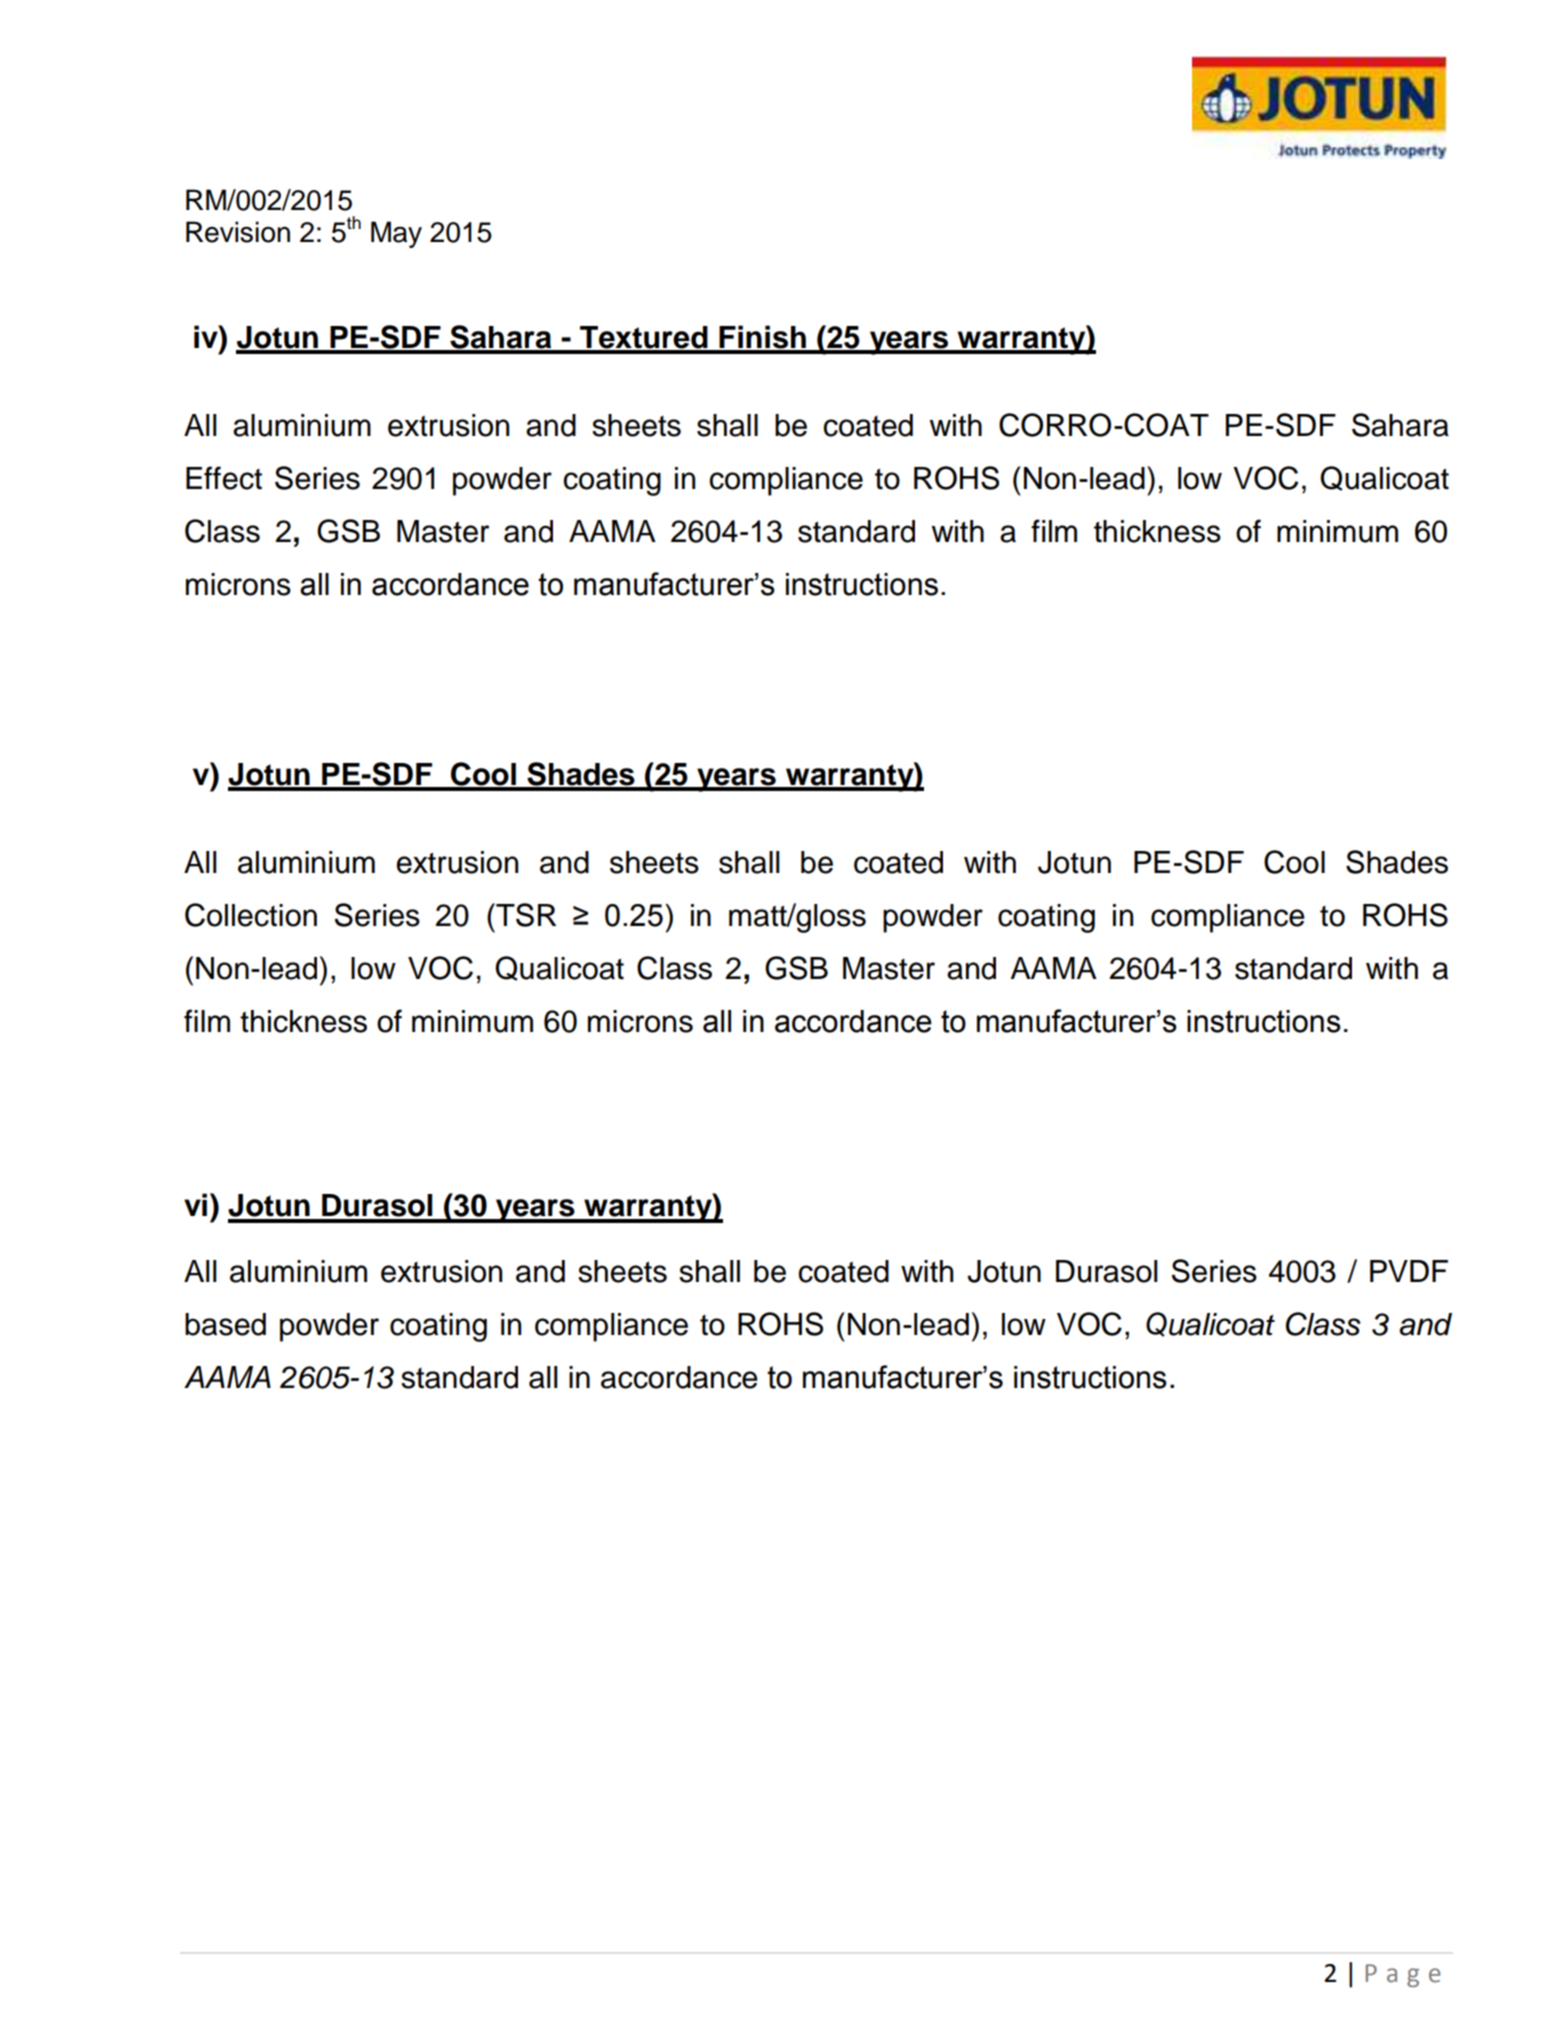 This image has width=1564, height=2024. I want to click on TSR, so click(525, 915).
